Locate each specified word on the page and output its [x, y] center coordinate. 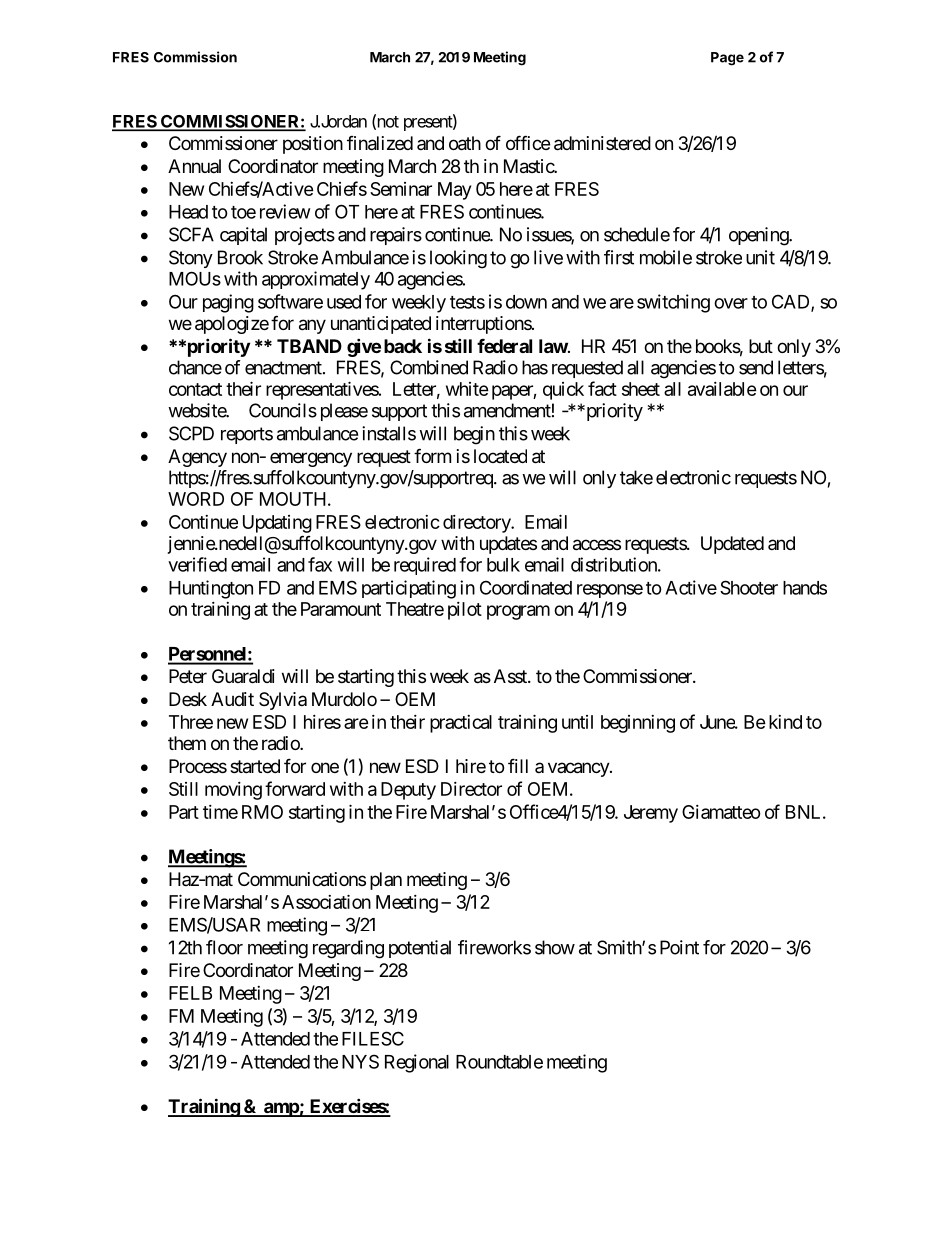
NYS [360, 1061]
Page [727, 59]
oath [465, 143]
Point [679, 947]
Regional [417, 1063]
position [313, 145]
